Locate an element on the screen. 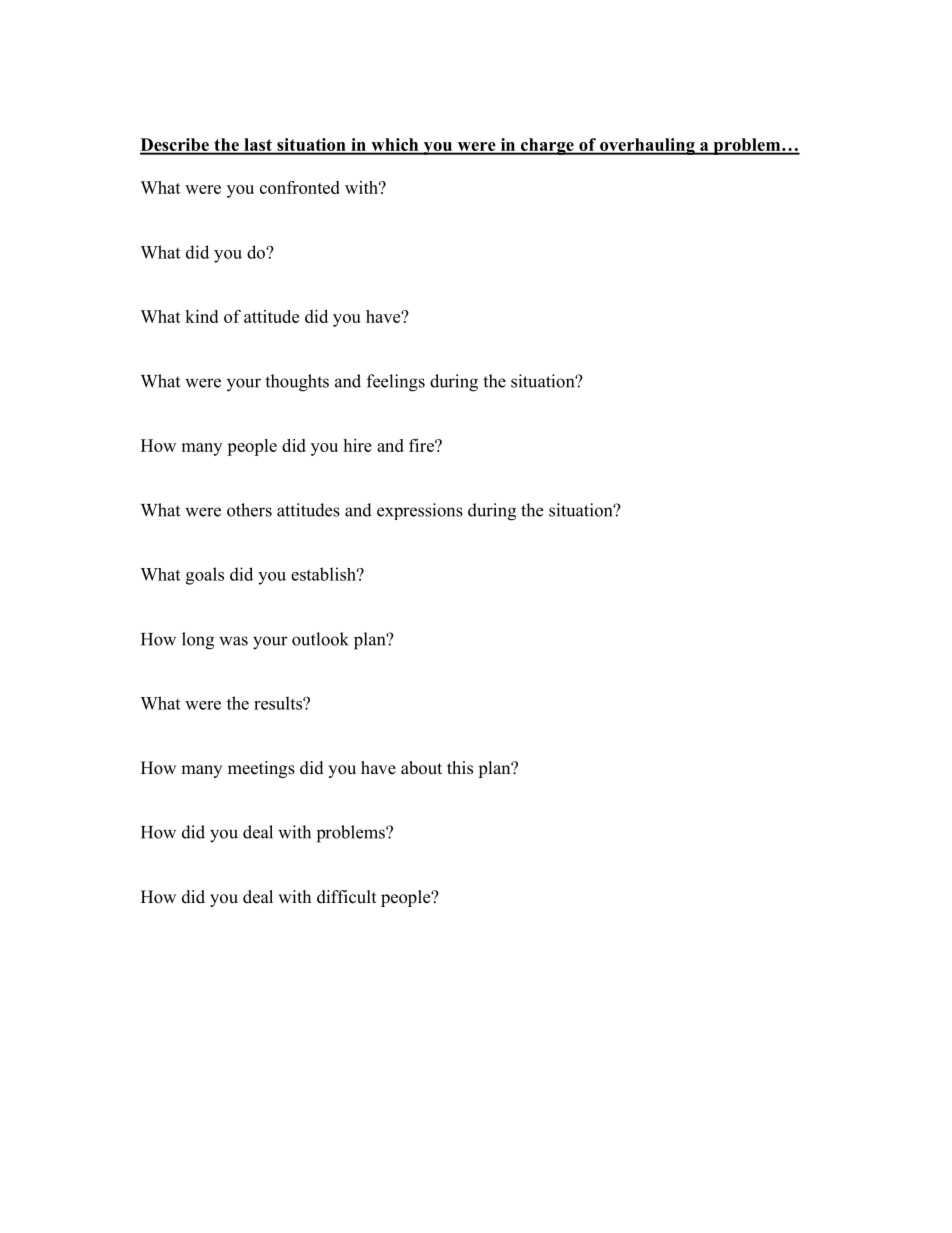 The height and width of the screenshot is (1233, 952). last is located at coordinates (258, 146).
